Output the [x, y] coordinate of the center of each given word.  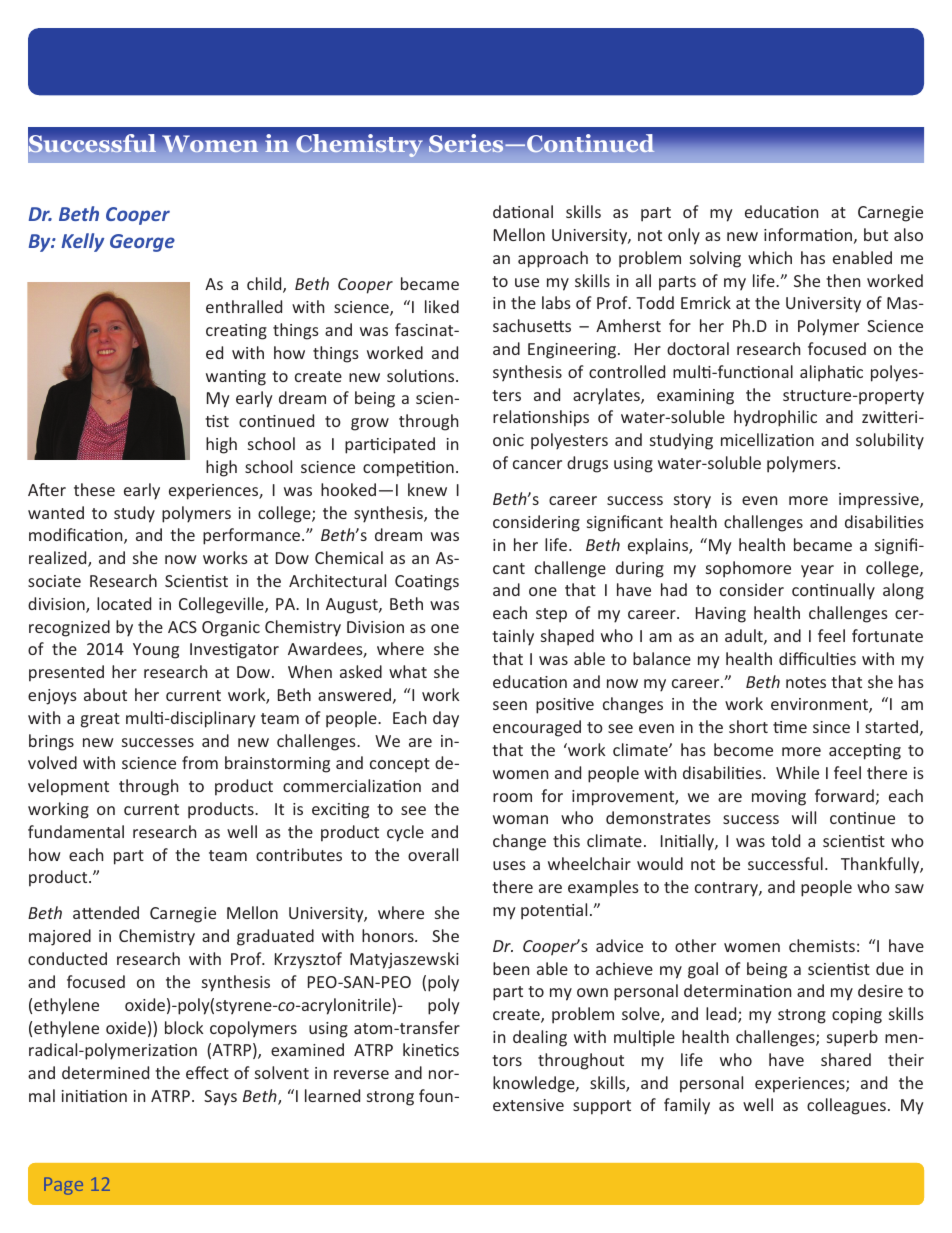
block [184, 1027]
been [511, 968]
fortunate [887, 635]
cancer [537, 464]
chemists [822, 945]
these [94, 489]
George [142, 243]
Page [63, 1186]
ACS [182, 627]
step [551, 615]
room [512, 797]
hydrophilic [775, 418]
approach [553, 259]
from [200, 762]
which [770, 257]
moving [779, 798]
